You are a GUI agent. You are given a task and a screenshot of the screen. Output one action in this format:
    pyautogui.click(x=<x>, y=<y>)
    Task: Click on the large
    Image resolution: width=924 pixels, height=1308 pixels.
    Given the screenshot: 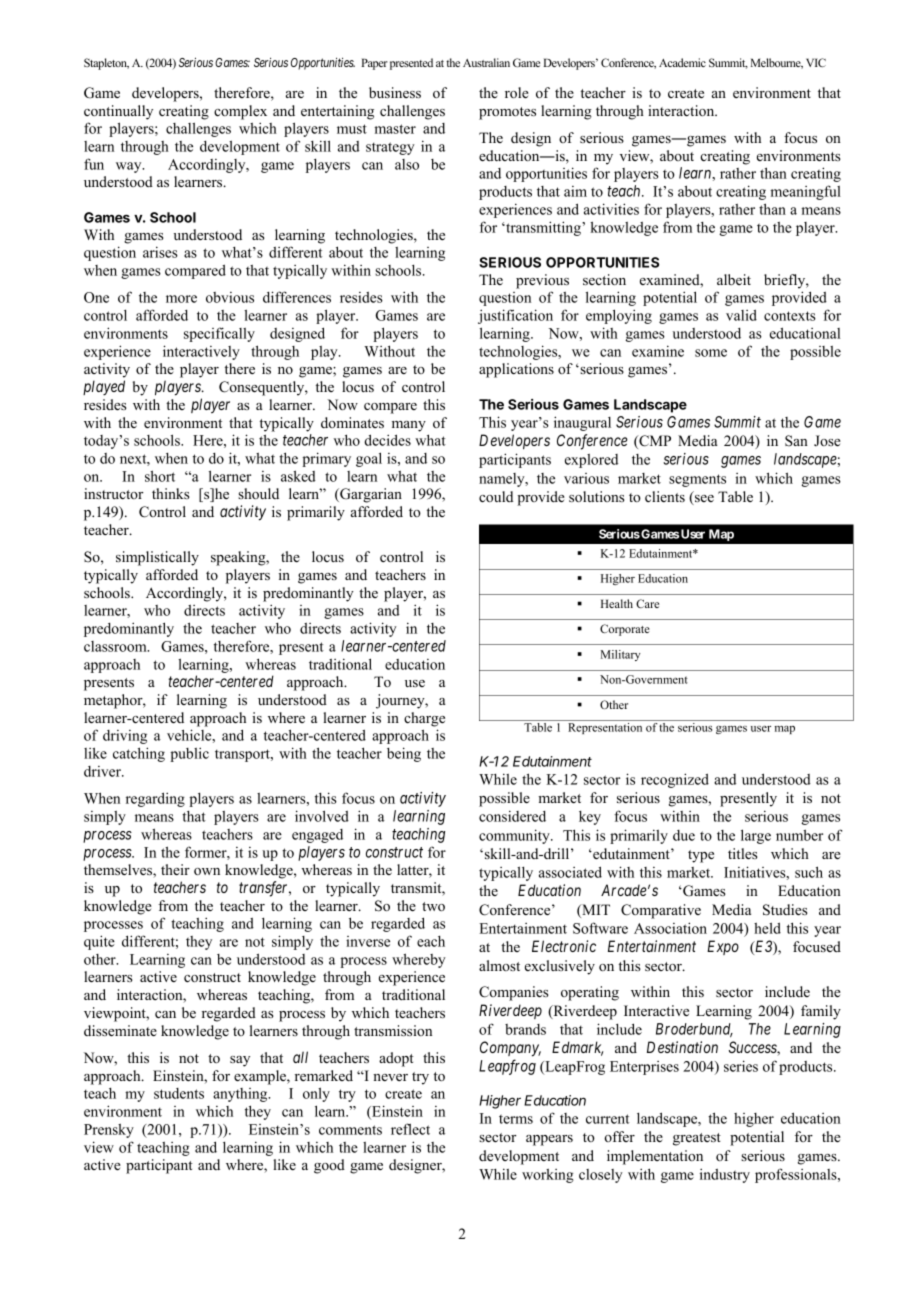 What is the action you would take?
    pyautogui.click(x=756, y=836)
